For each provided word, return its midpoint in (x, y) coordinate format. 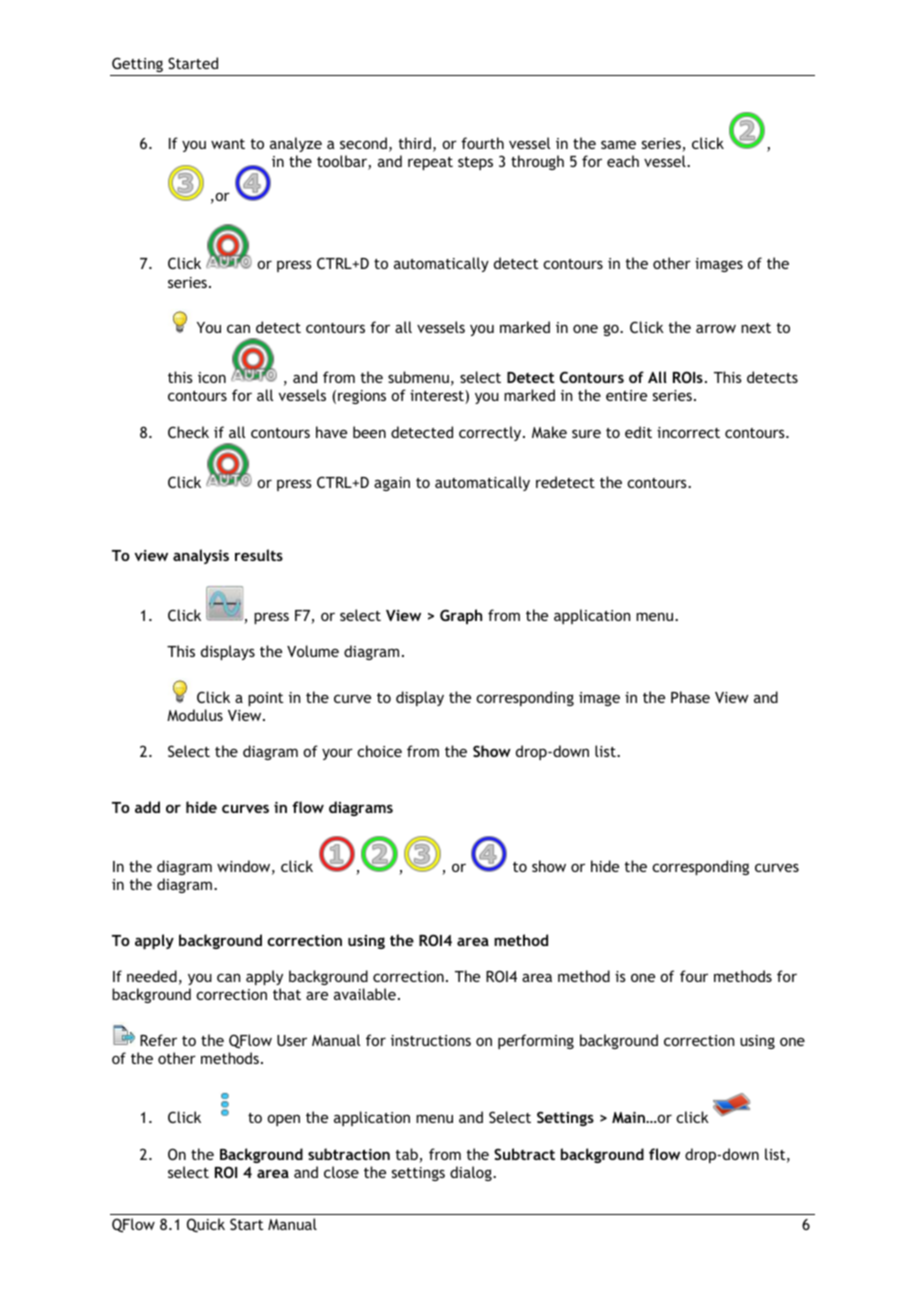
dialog (472, 1173)
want (228, 144)
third (415, 143)
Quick (206, 1225)
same (618, 144)
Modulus (195, 715)
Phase (690, 697)
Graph (461, 616)
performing (536, 1041)
